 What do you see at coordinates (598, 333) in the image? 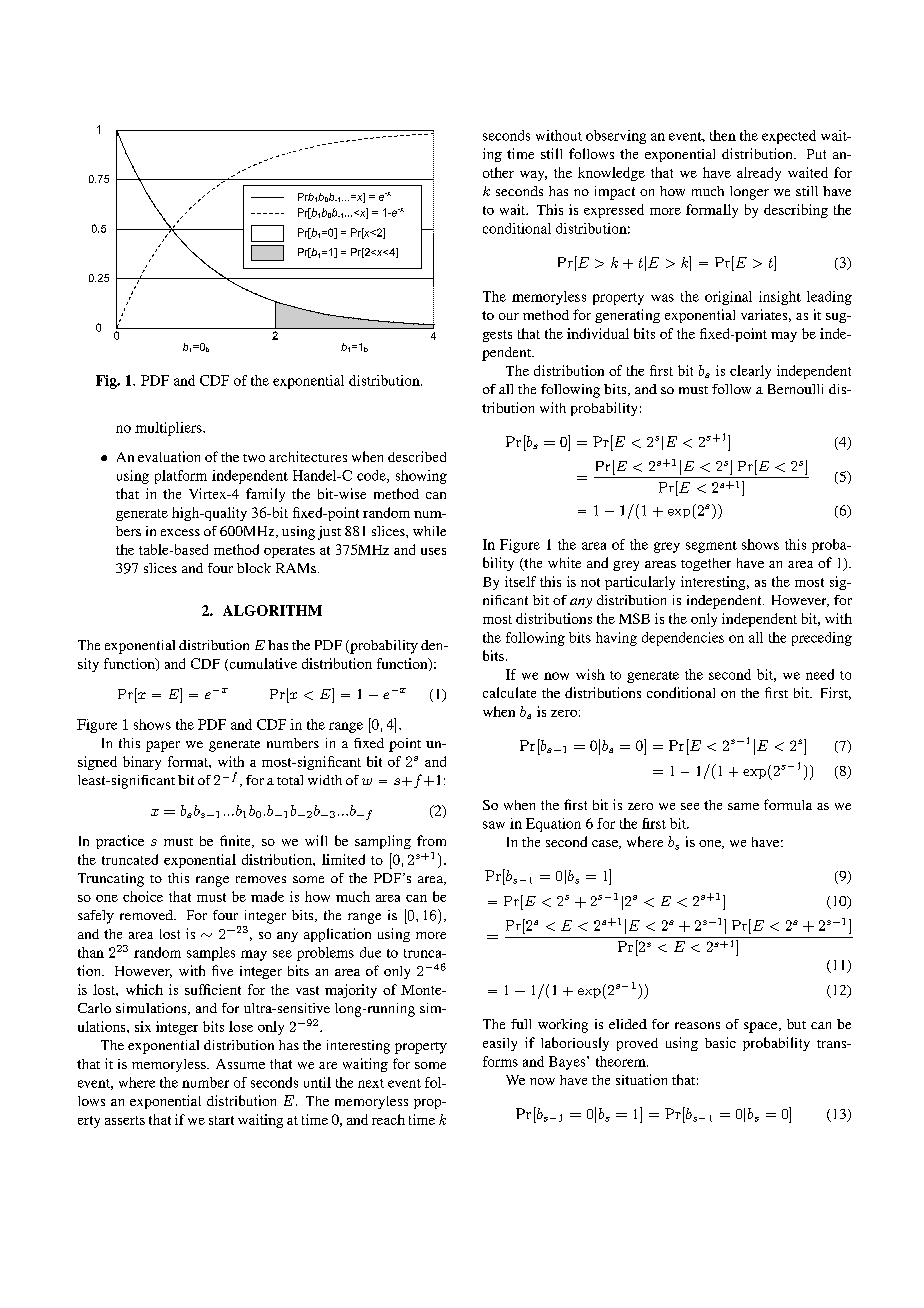
I see `individual` at bounding box center [598, 333].
